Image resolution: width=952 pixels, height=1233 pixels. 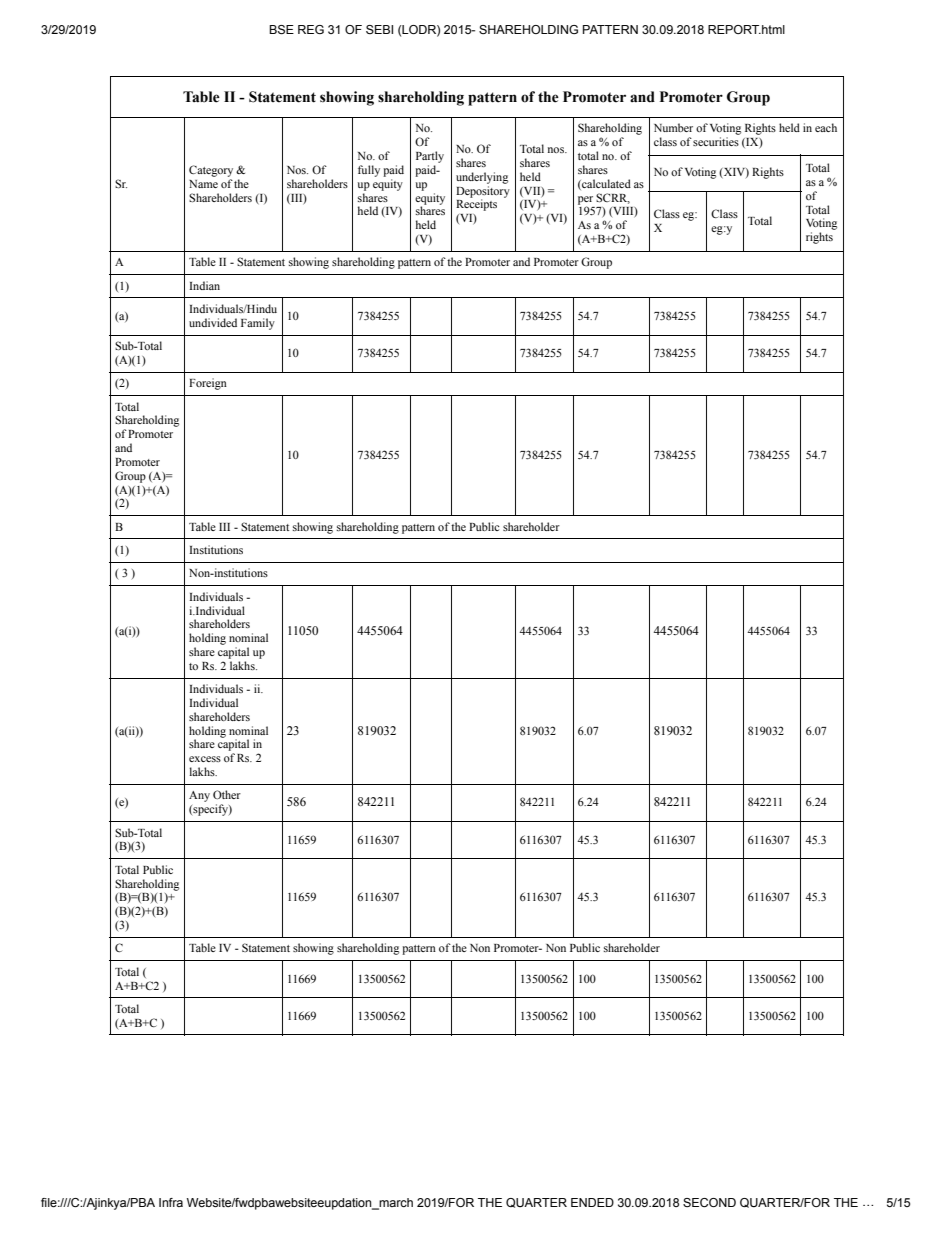 What do you see at coordinates (430, 157) in the screenshot?
I see `Partly` at bounding box center [430, 157].
